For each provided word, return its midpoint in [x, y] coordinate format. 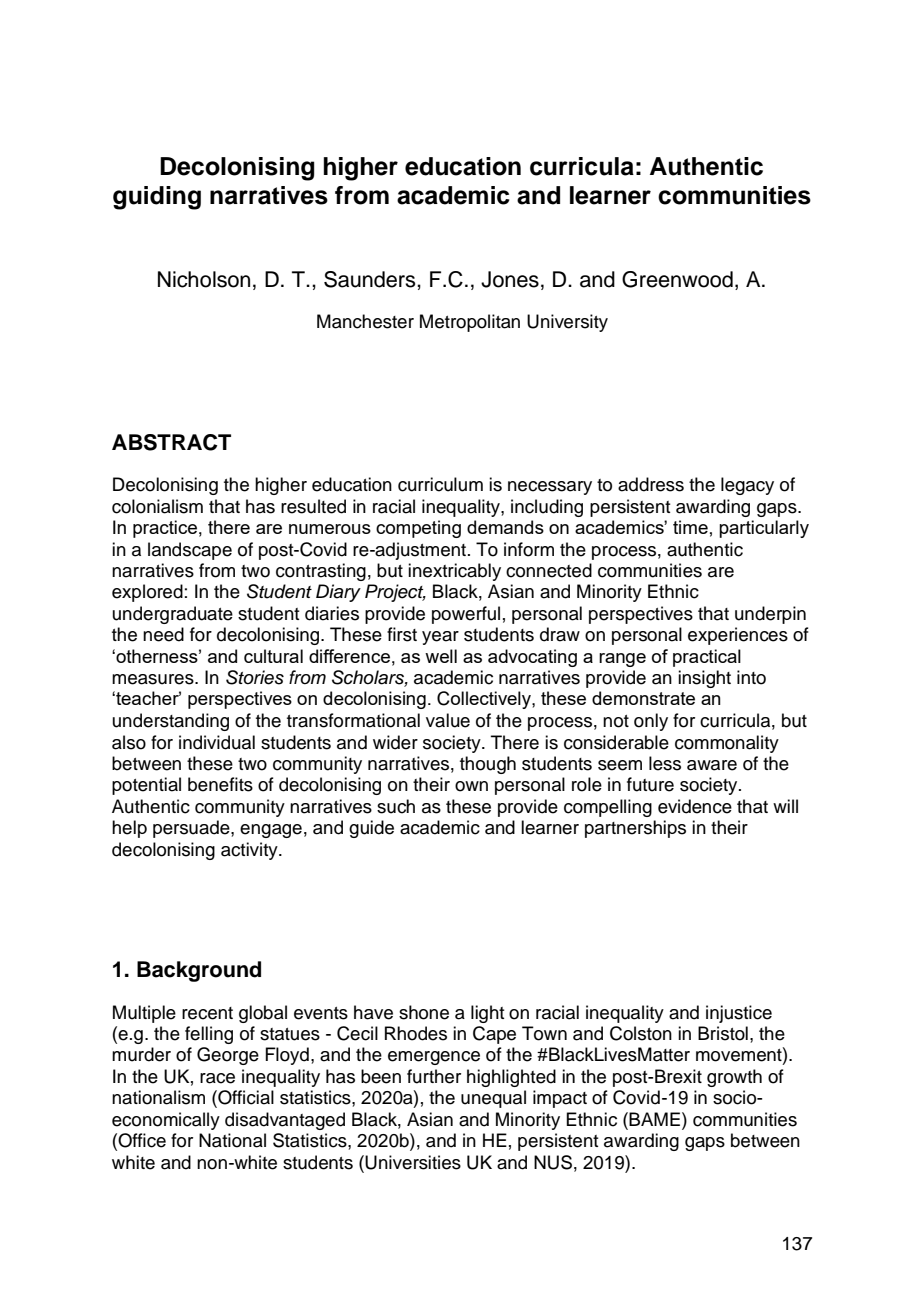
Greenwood [677, 279]
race [217, 1078]
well [441, 656]
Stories [255, 677]
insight [704, 679]
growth [734, 1078]
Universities [413, 1162]
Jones [510, 279]
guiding [157, 198]
